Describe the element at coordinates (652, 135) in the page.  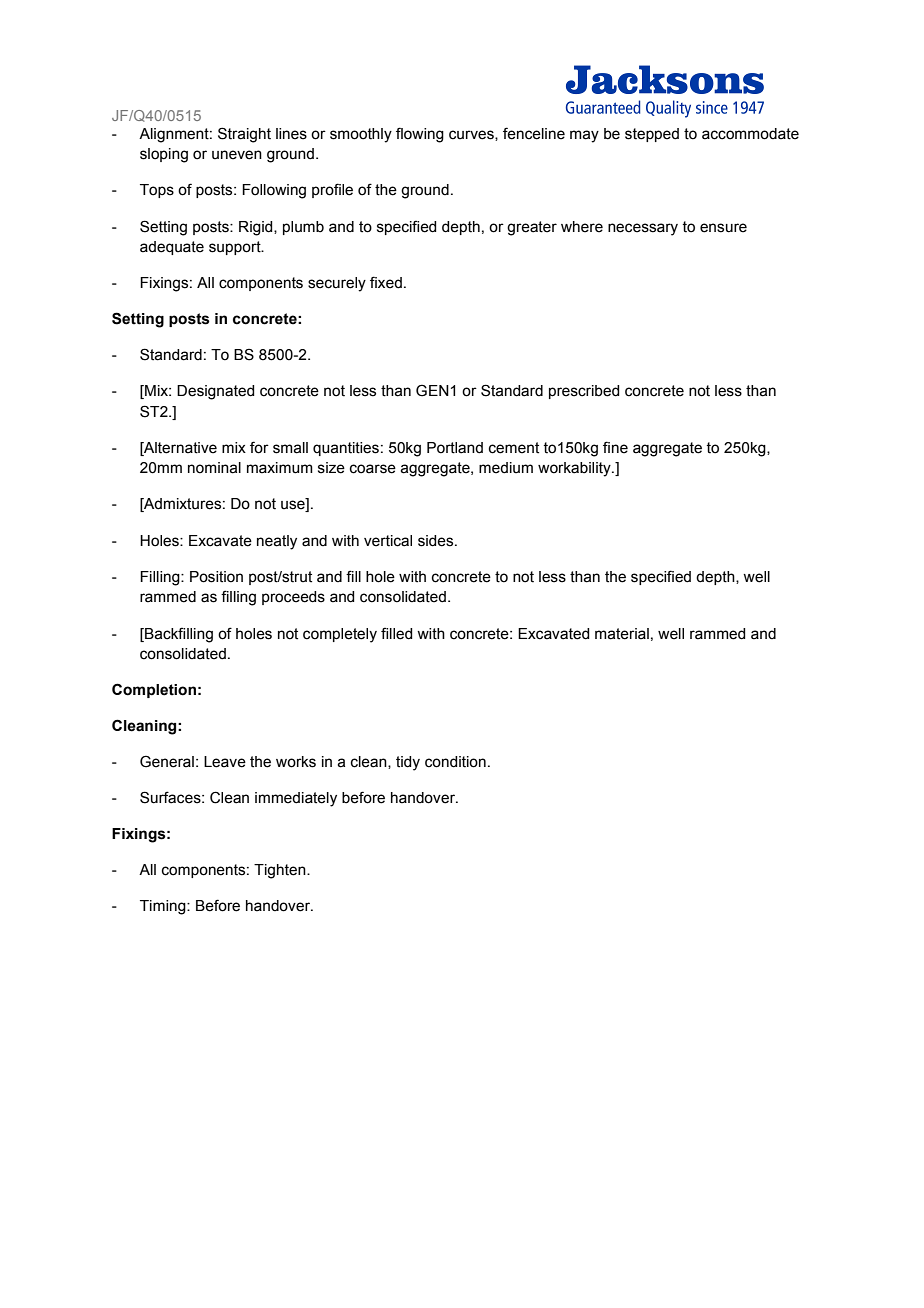
I see `stepped` at that location.
